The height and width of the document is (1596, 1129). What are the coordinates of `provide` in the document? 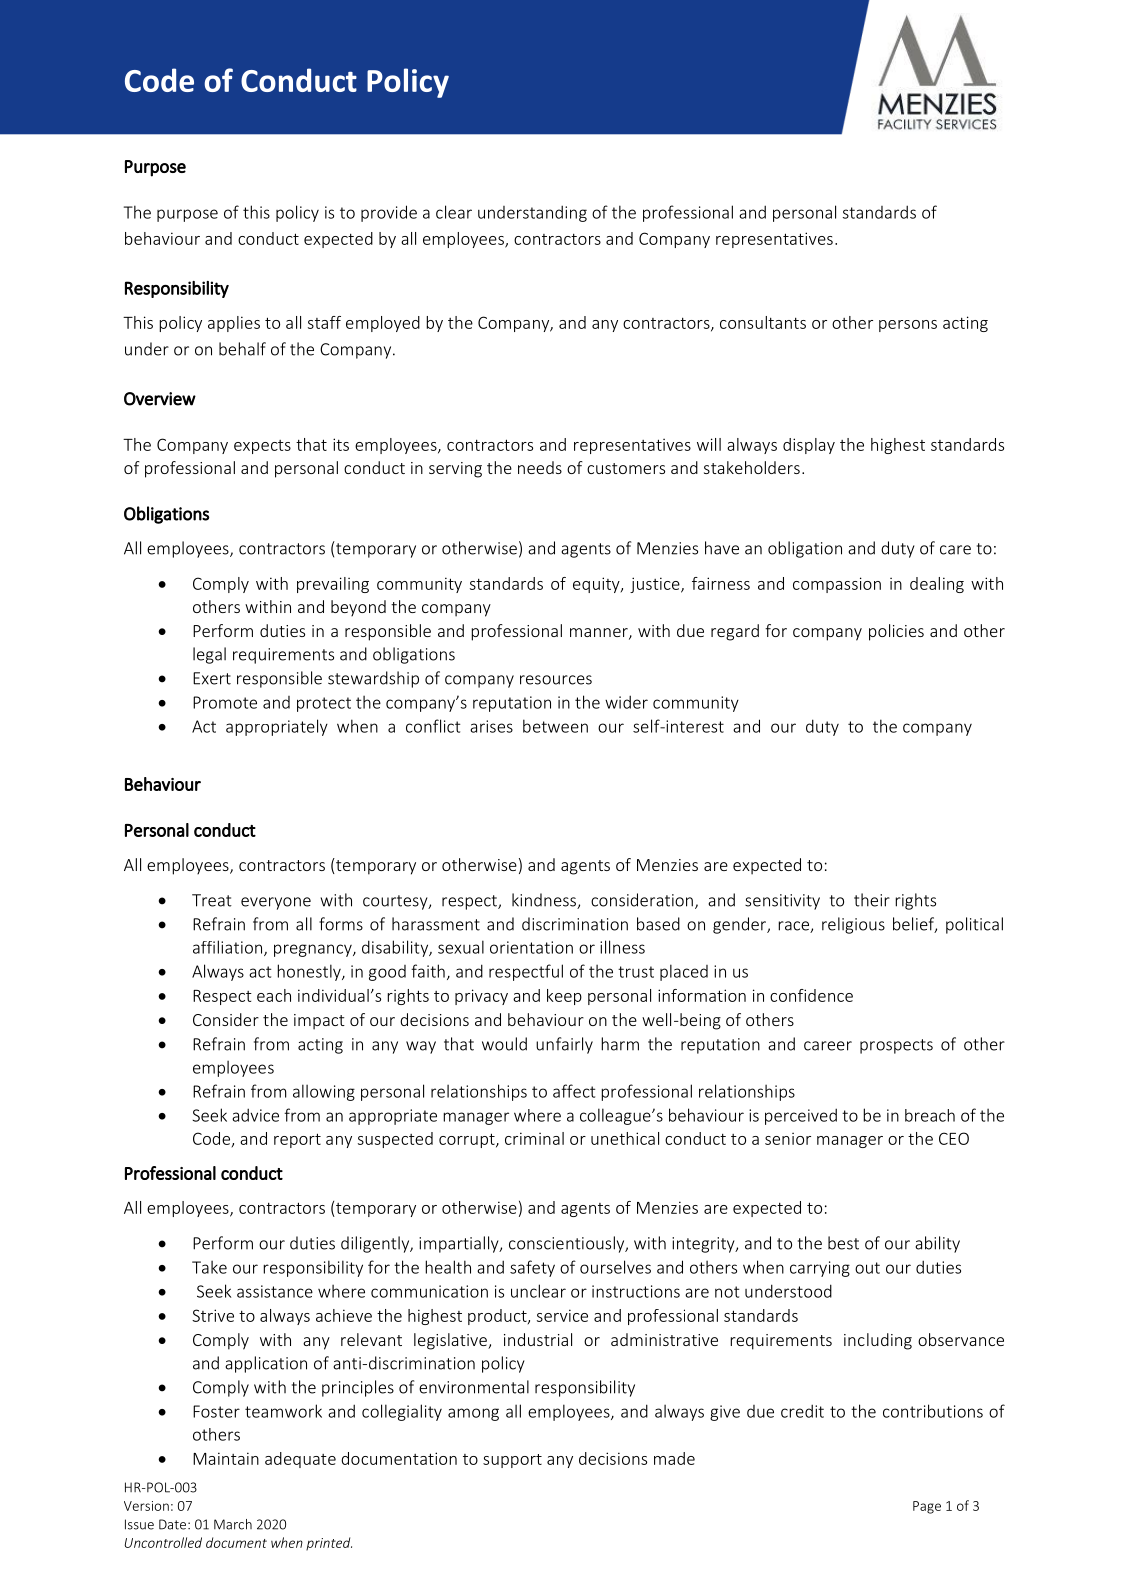 It's located at (389, 213).
